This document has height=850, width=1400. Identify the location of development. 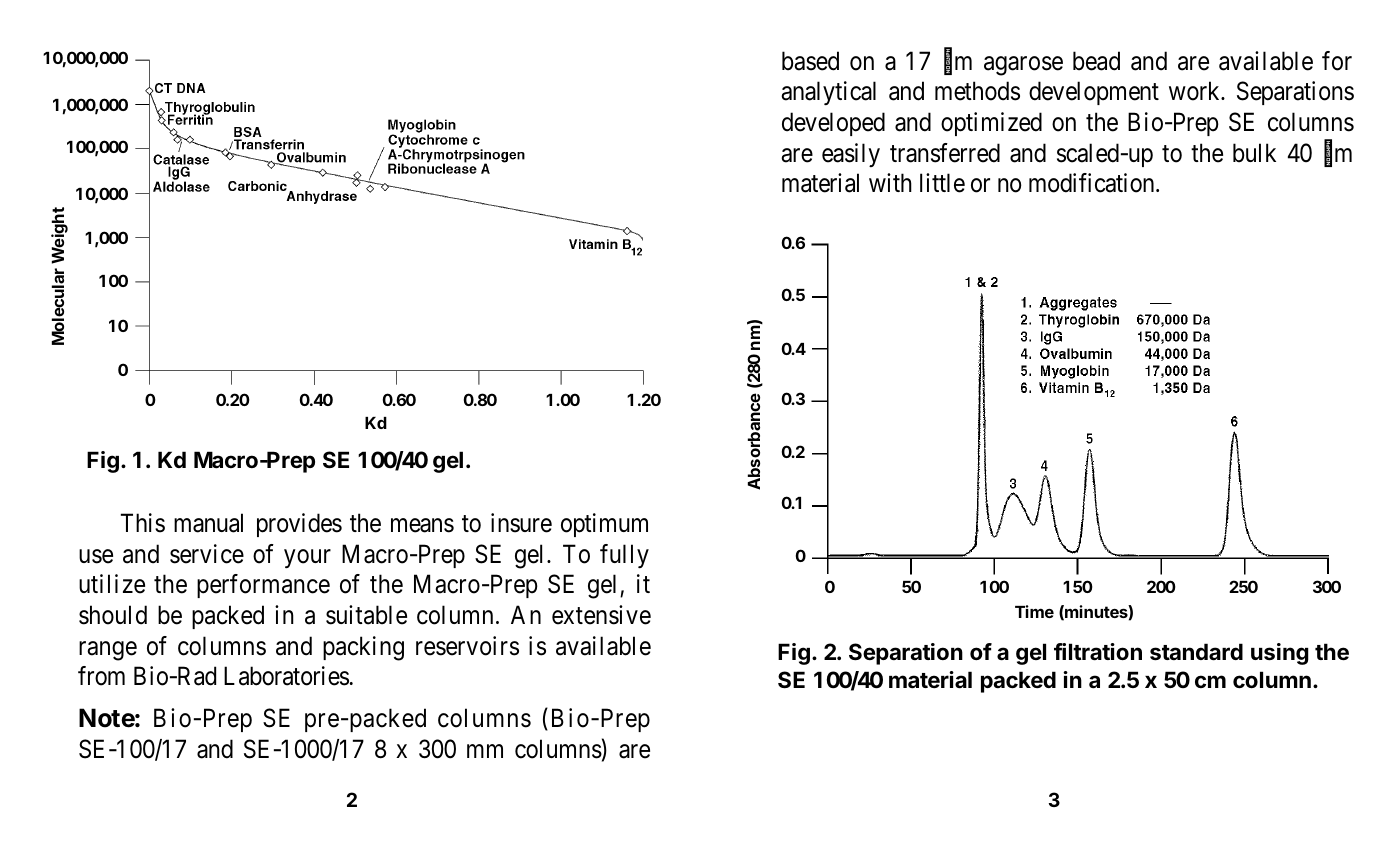
(1094, 93).
